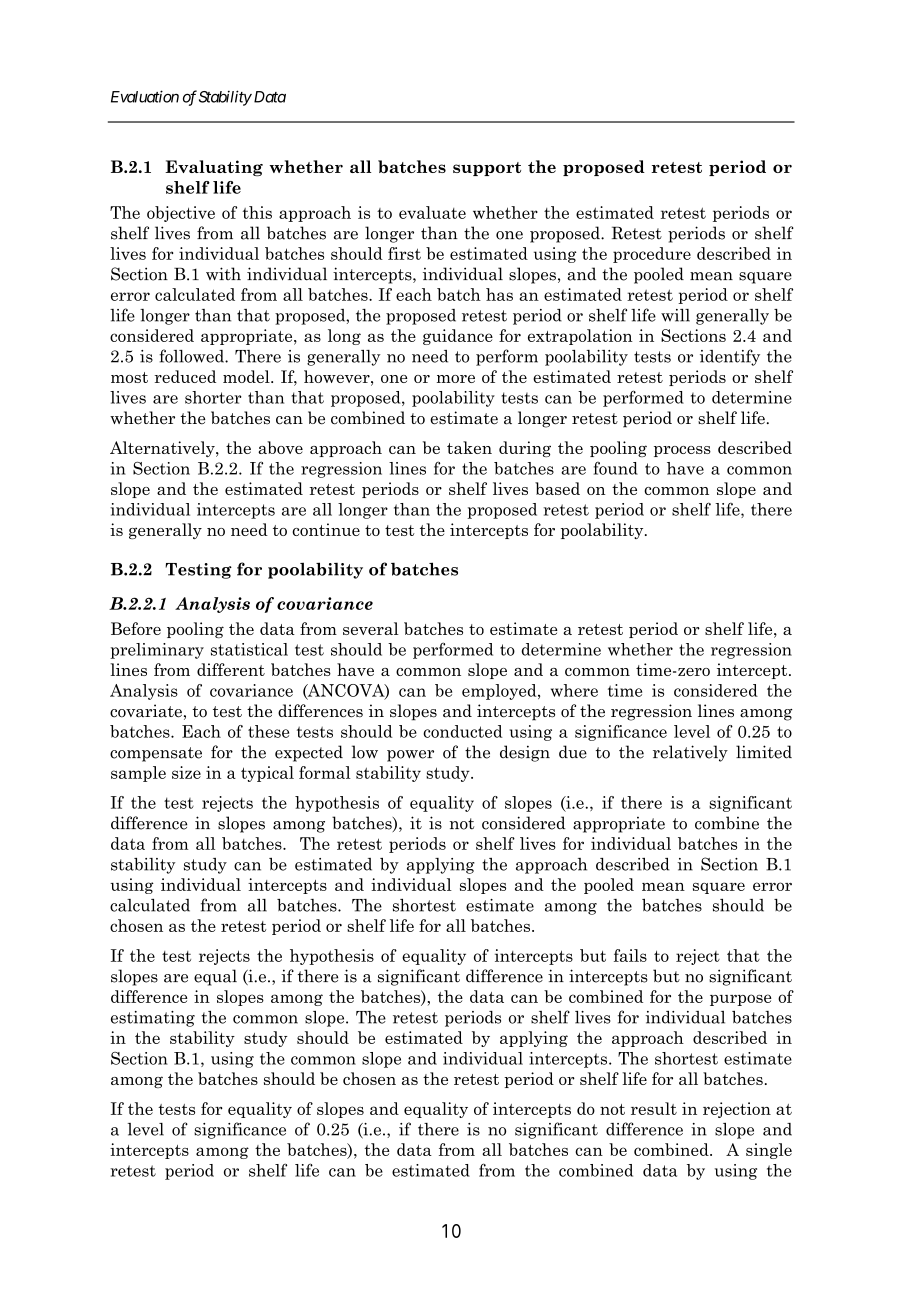 The width and height of the screenshot is (924, 1308). I want to click on more, so click(456, 379).
